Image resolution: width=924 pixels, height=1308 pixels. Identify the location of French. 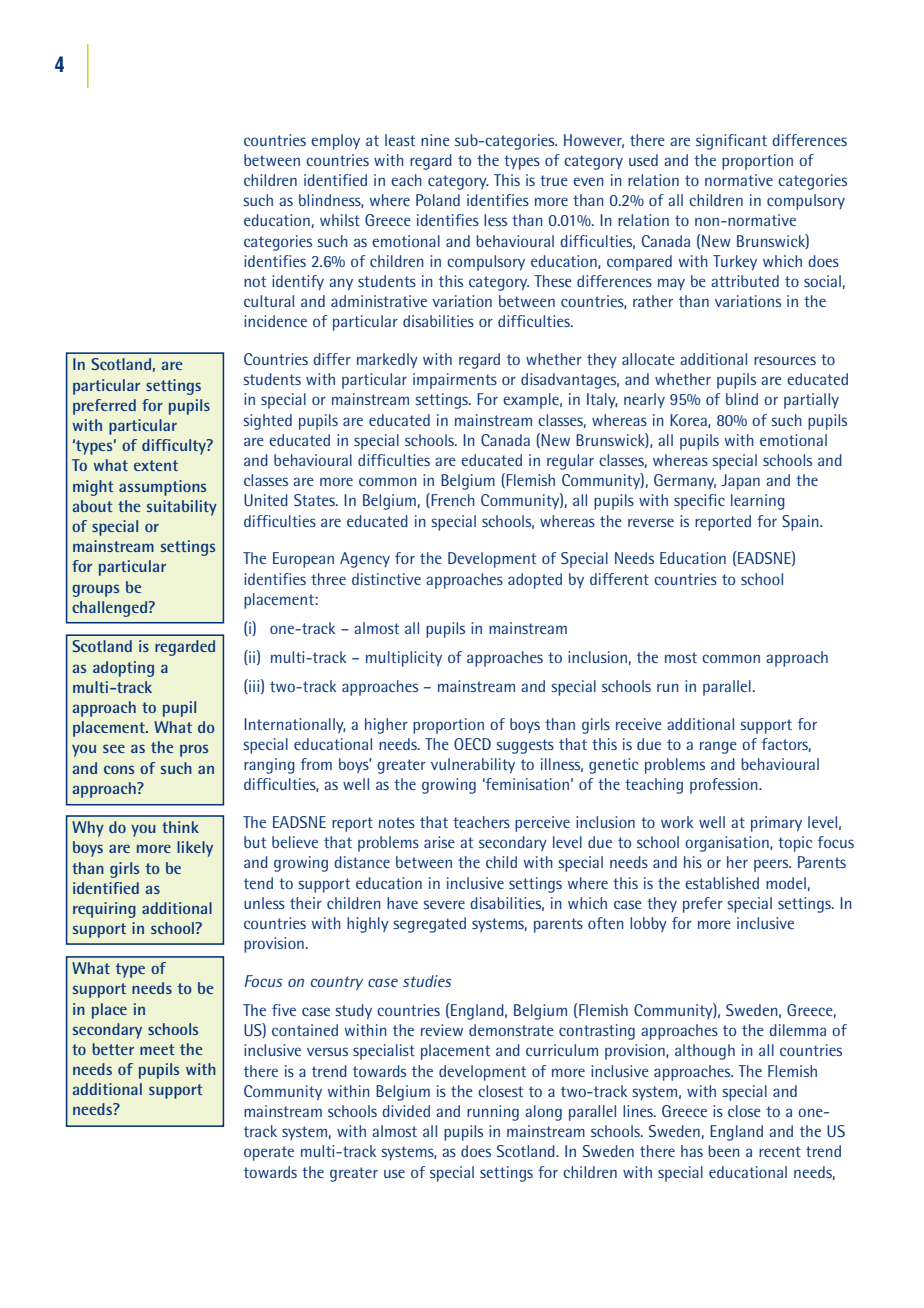
(452, 500).
